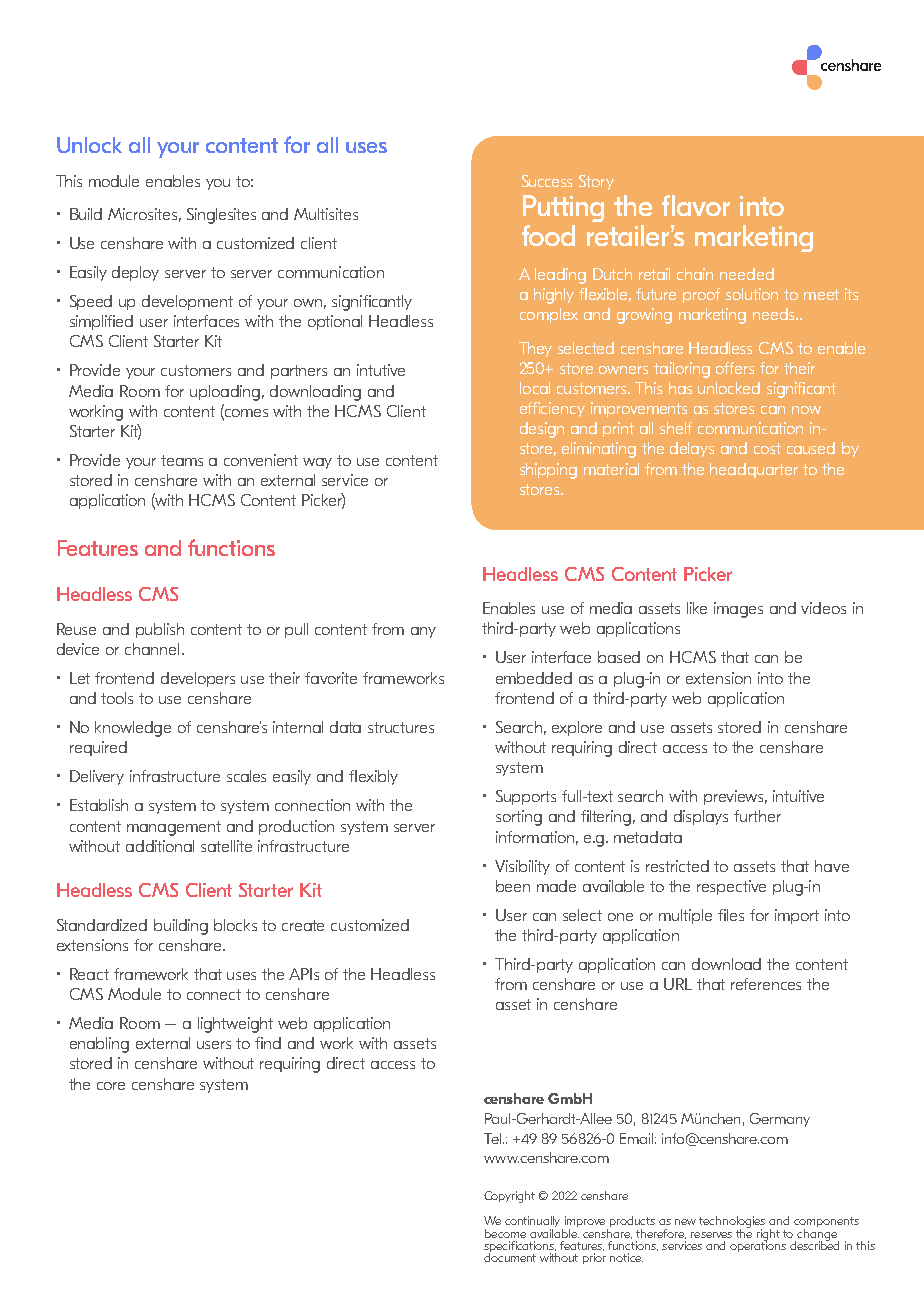 Image resolution: width=924 pixels, height=1308 pixels. Describe the element at coordinates (696, 205) in the screenshot. I see `flavor` at that location.
